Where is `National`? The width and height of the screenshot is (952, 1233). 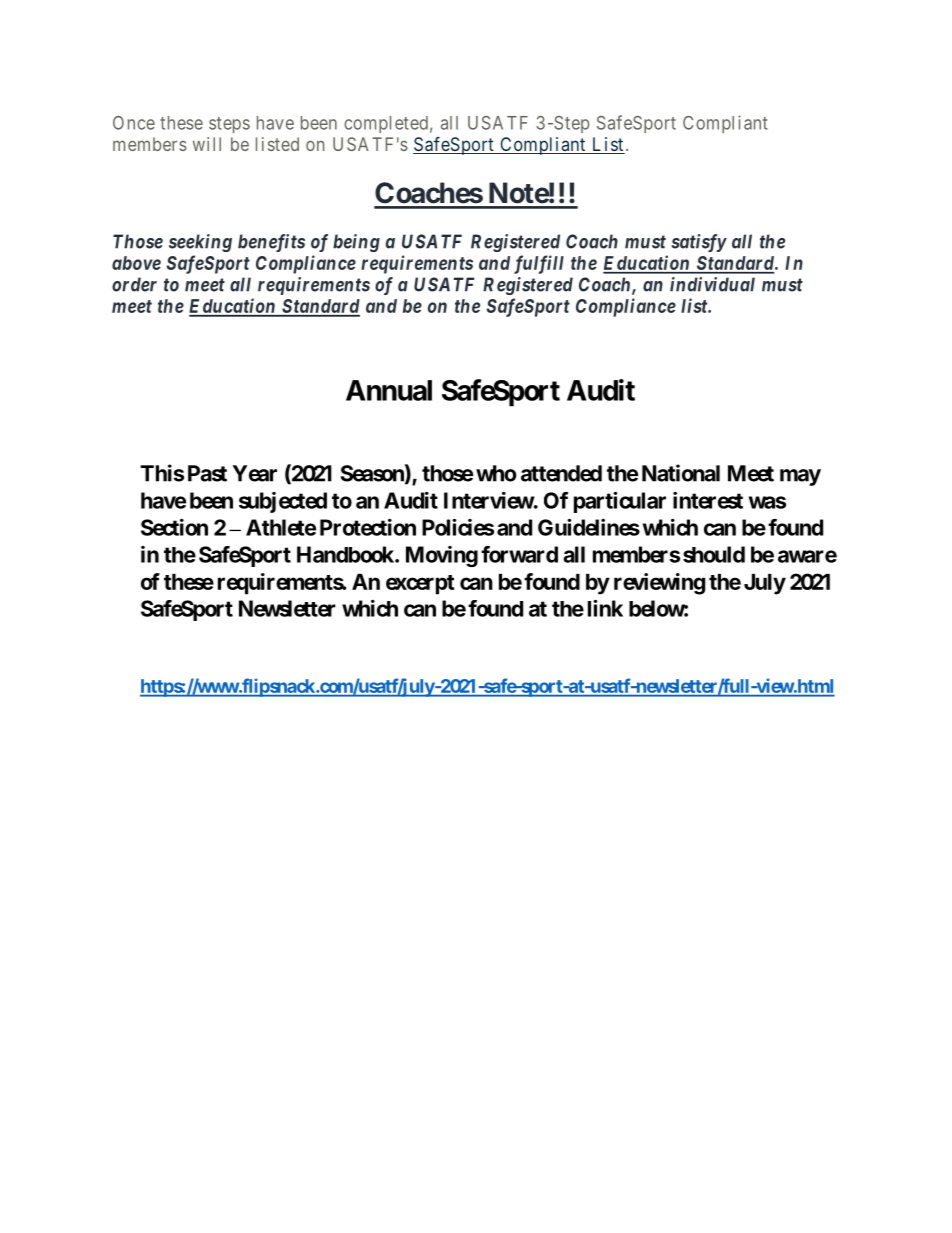 National is located at coordinates (681, 473).
